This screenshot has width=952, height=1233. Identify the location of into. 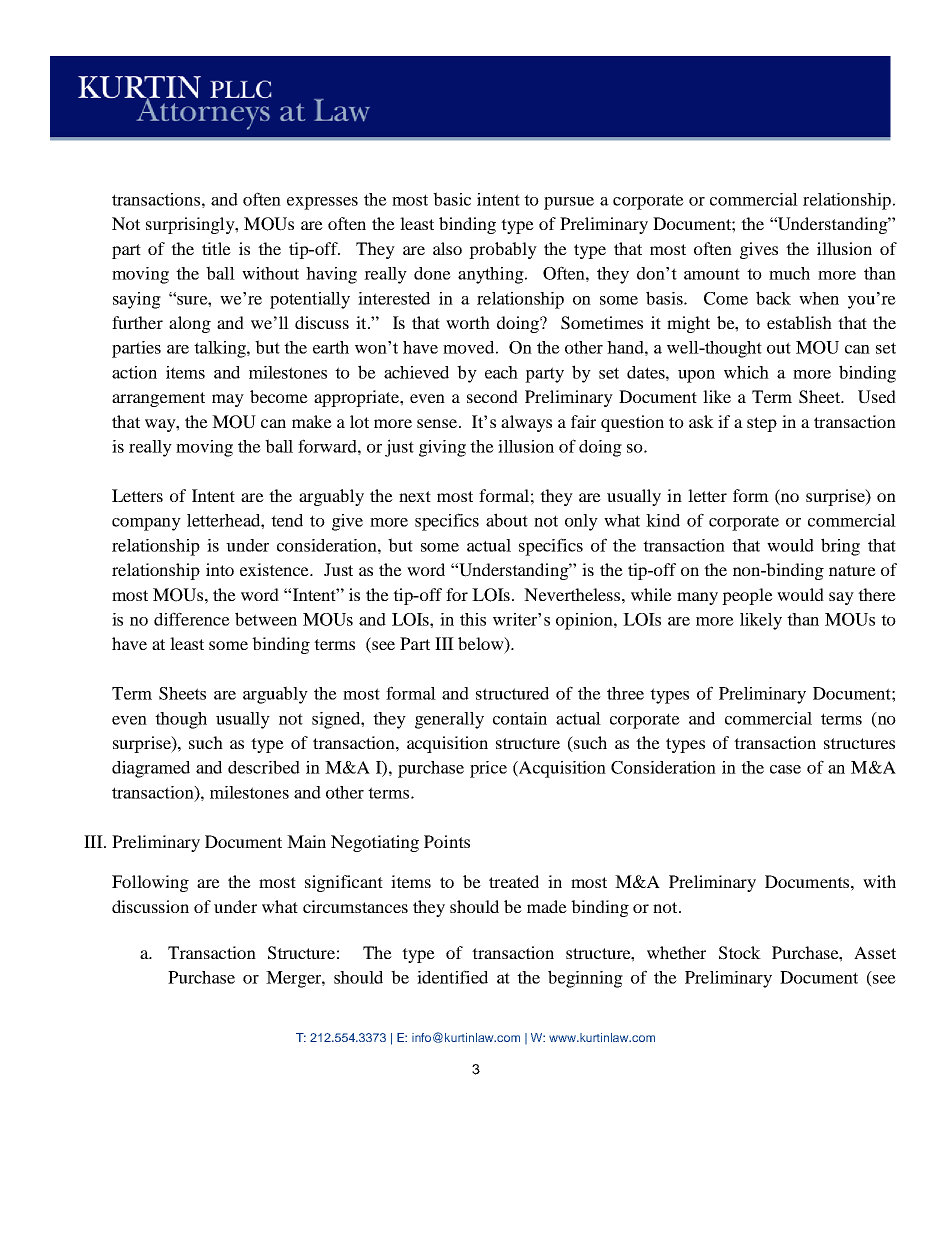
(220, 569).
